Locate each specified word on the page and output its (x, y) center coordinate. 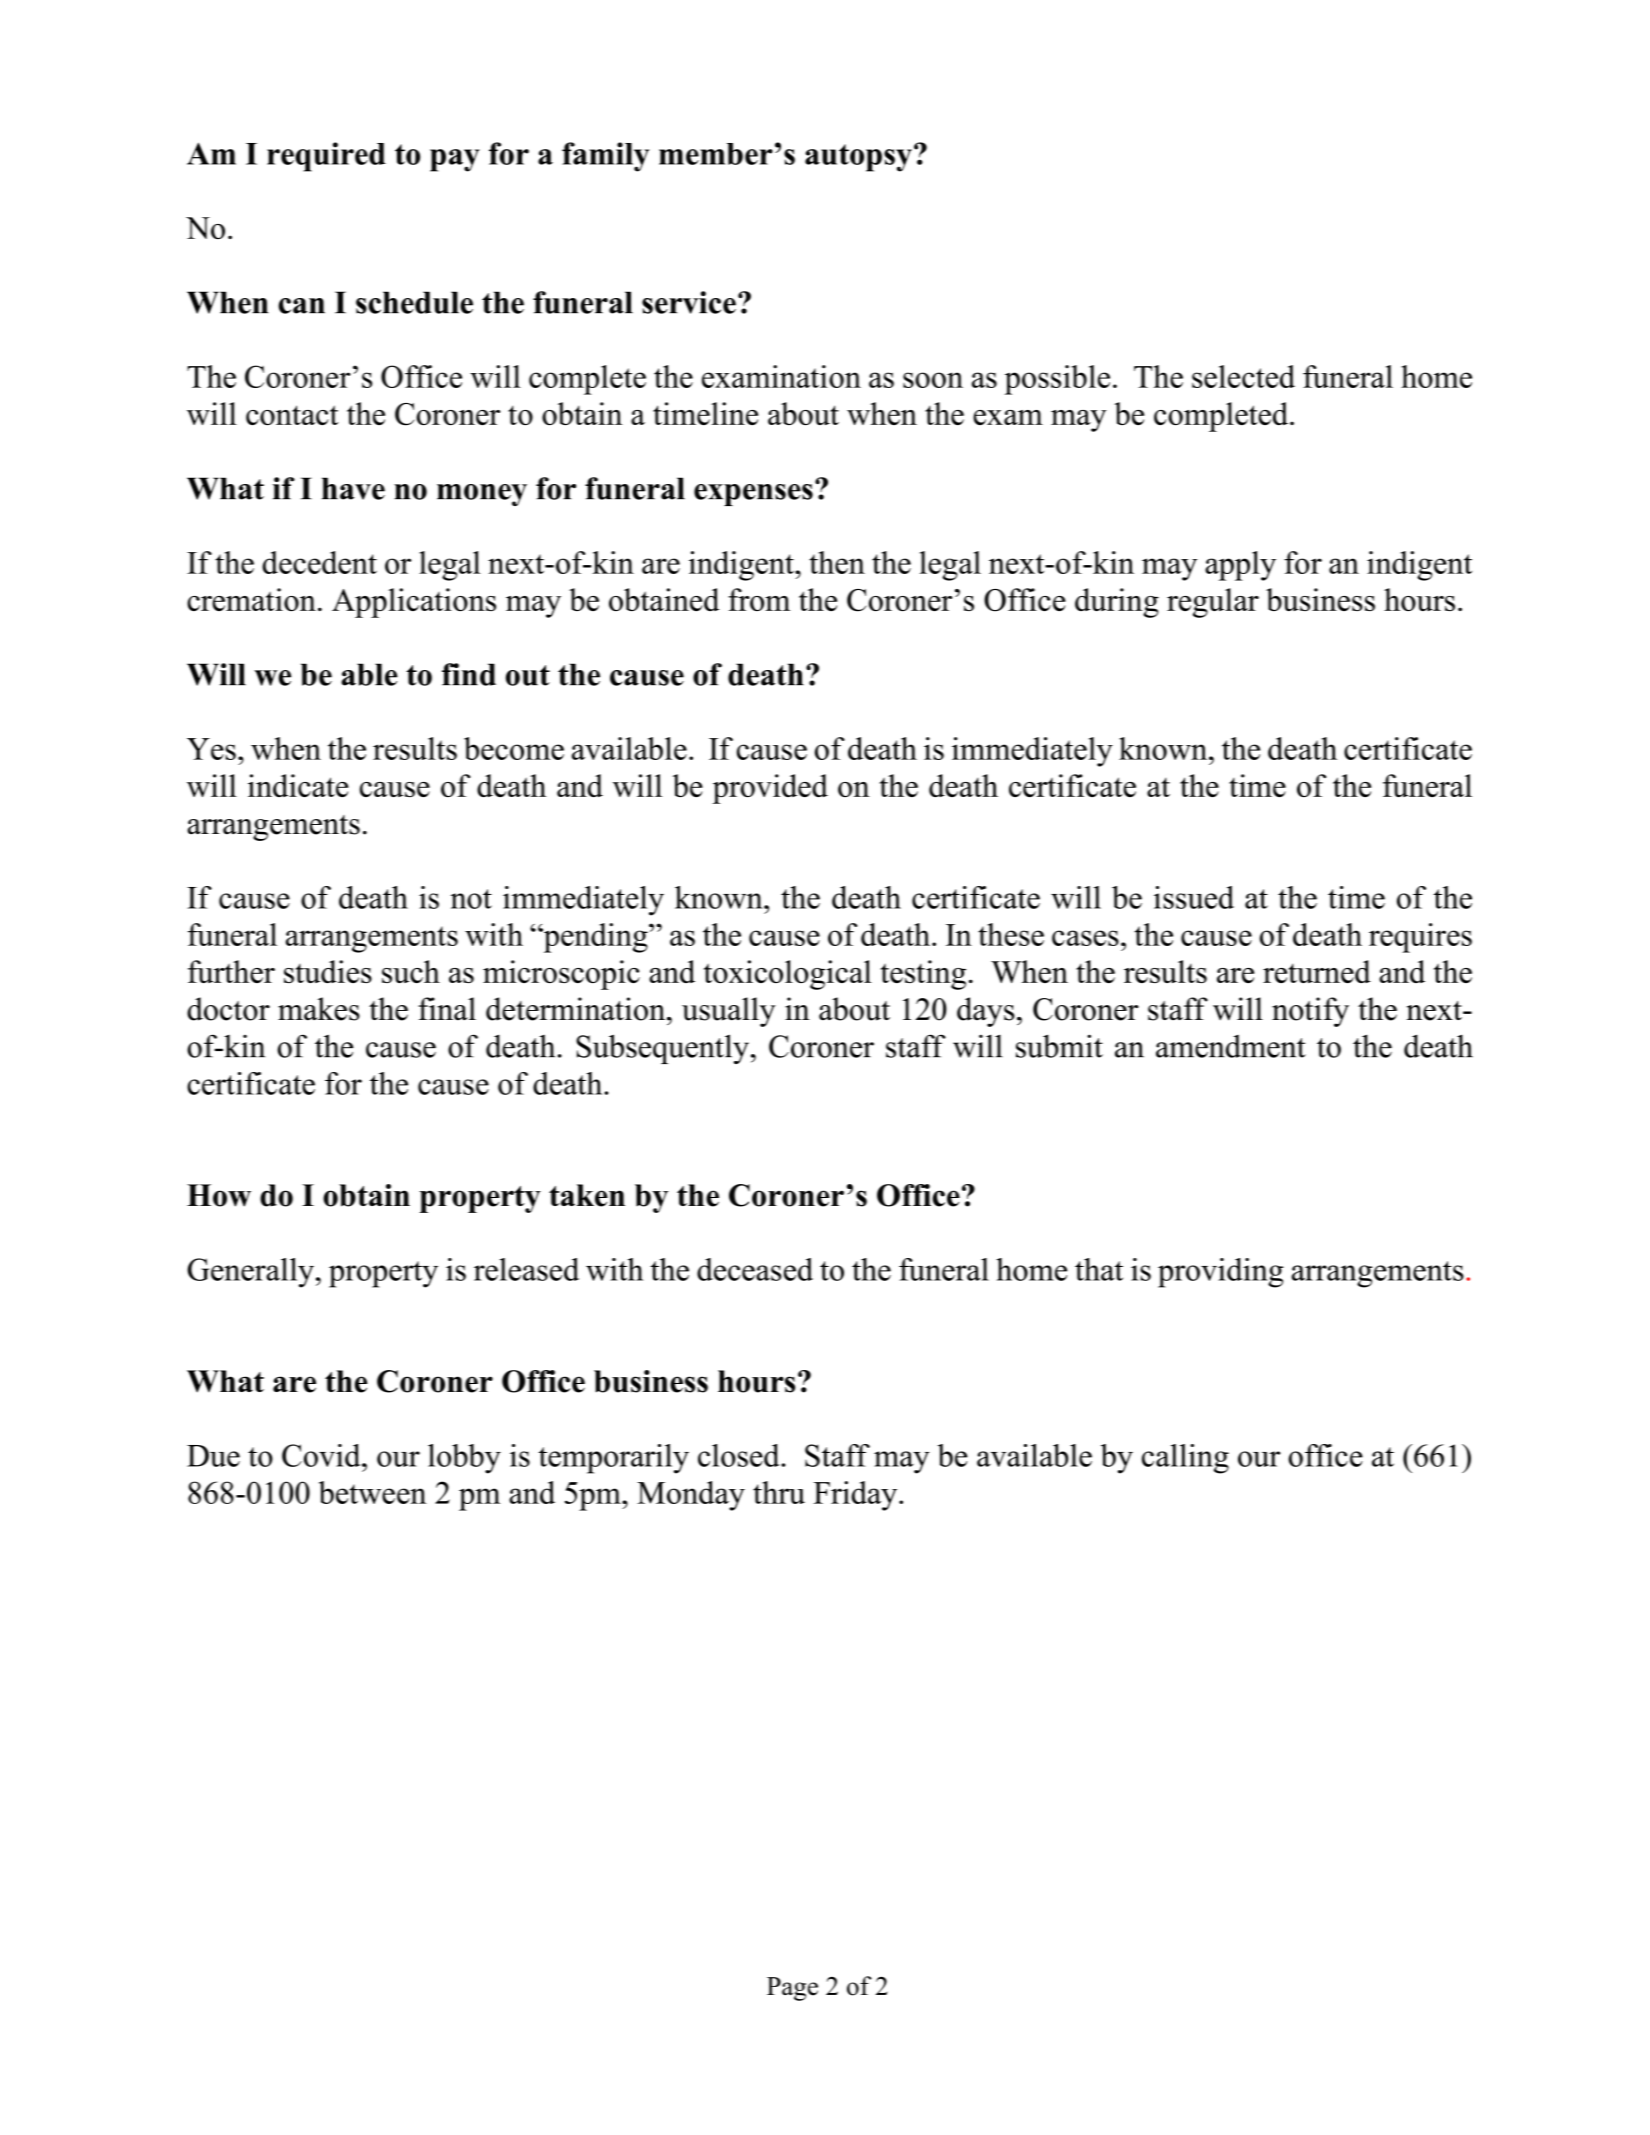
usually (729, 1012)
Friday (856, 1496)
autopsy (858, 158)
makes (319, 1009)
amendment (1231, 1046)
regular (1213, 603)
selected (1243, 376)
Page (792, 1989)
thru (779, 1492)
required (326, 157)
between (372, 1492)
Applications (414, 603)
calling (1185, 1459)
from (759, 599)
